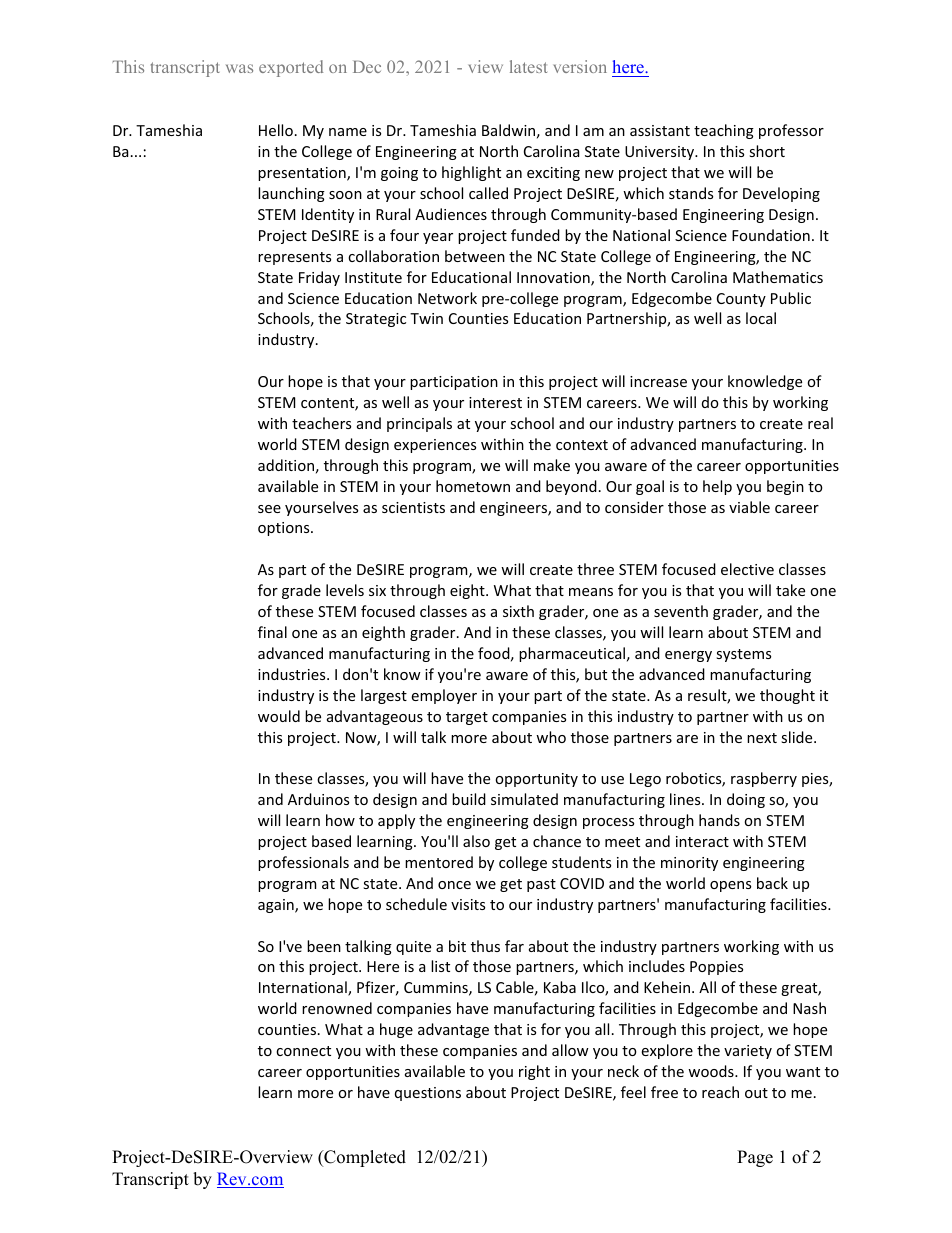  I want to click on exported, so click(291, 68).
